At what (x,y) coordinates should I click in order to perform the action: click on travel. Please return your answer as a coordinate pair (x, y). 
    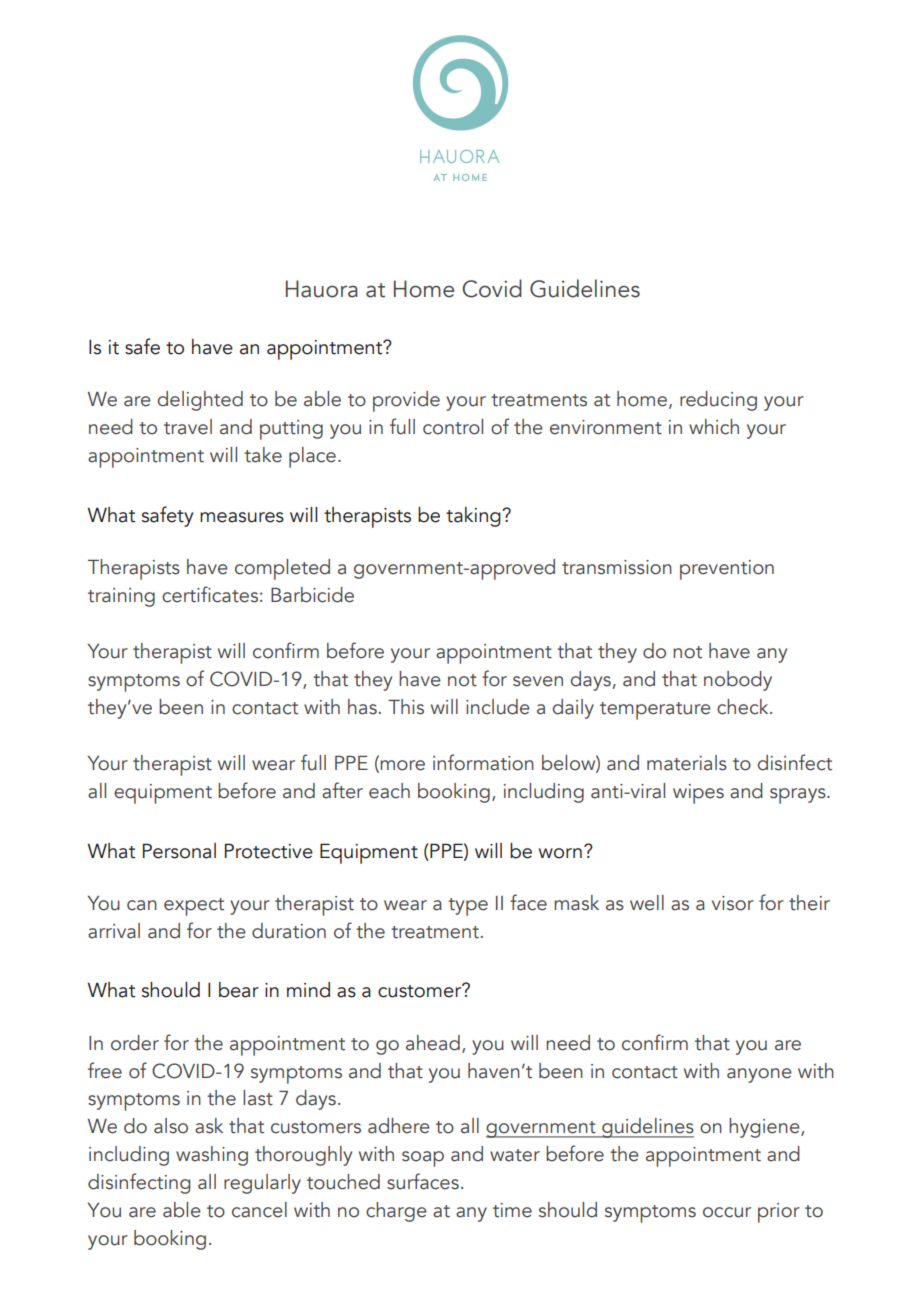
    Looking at the image, I should click on (188, 427).
